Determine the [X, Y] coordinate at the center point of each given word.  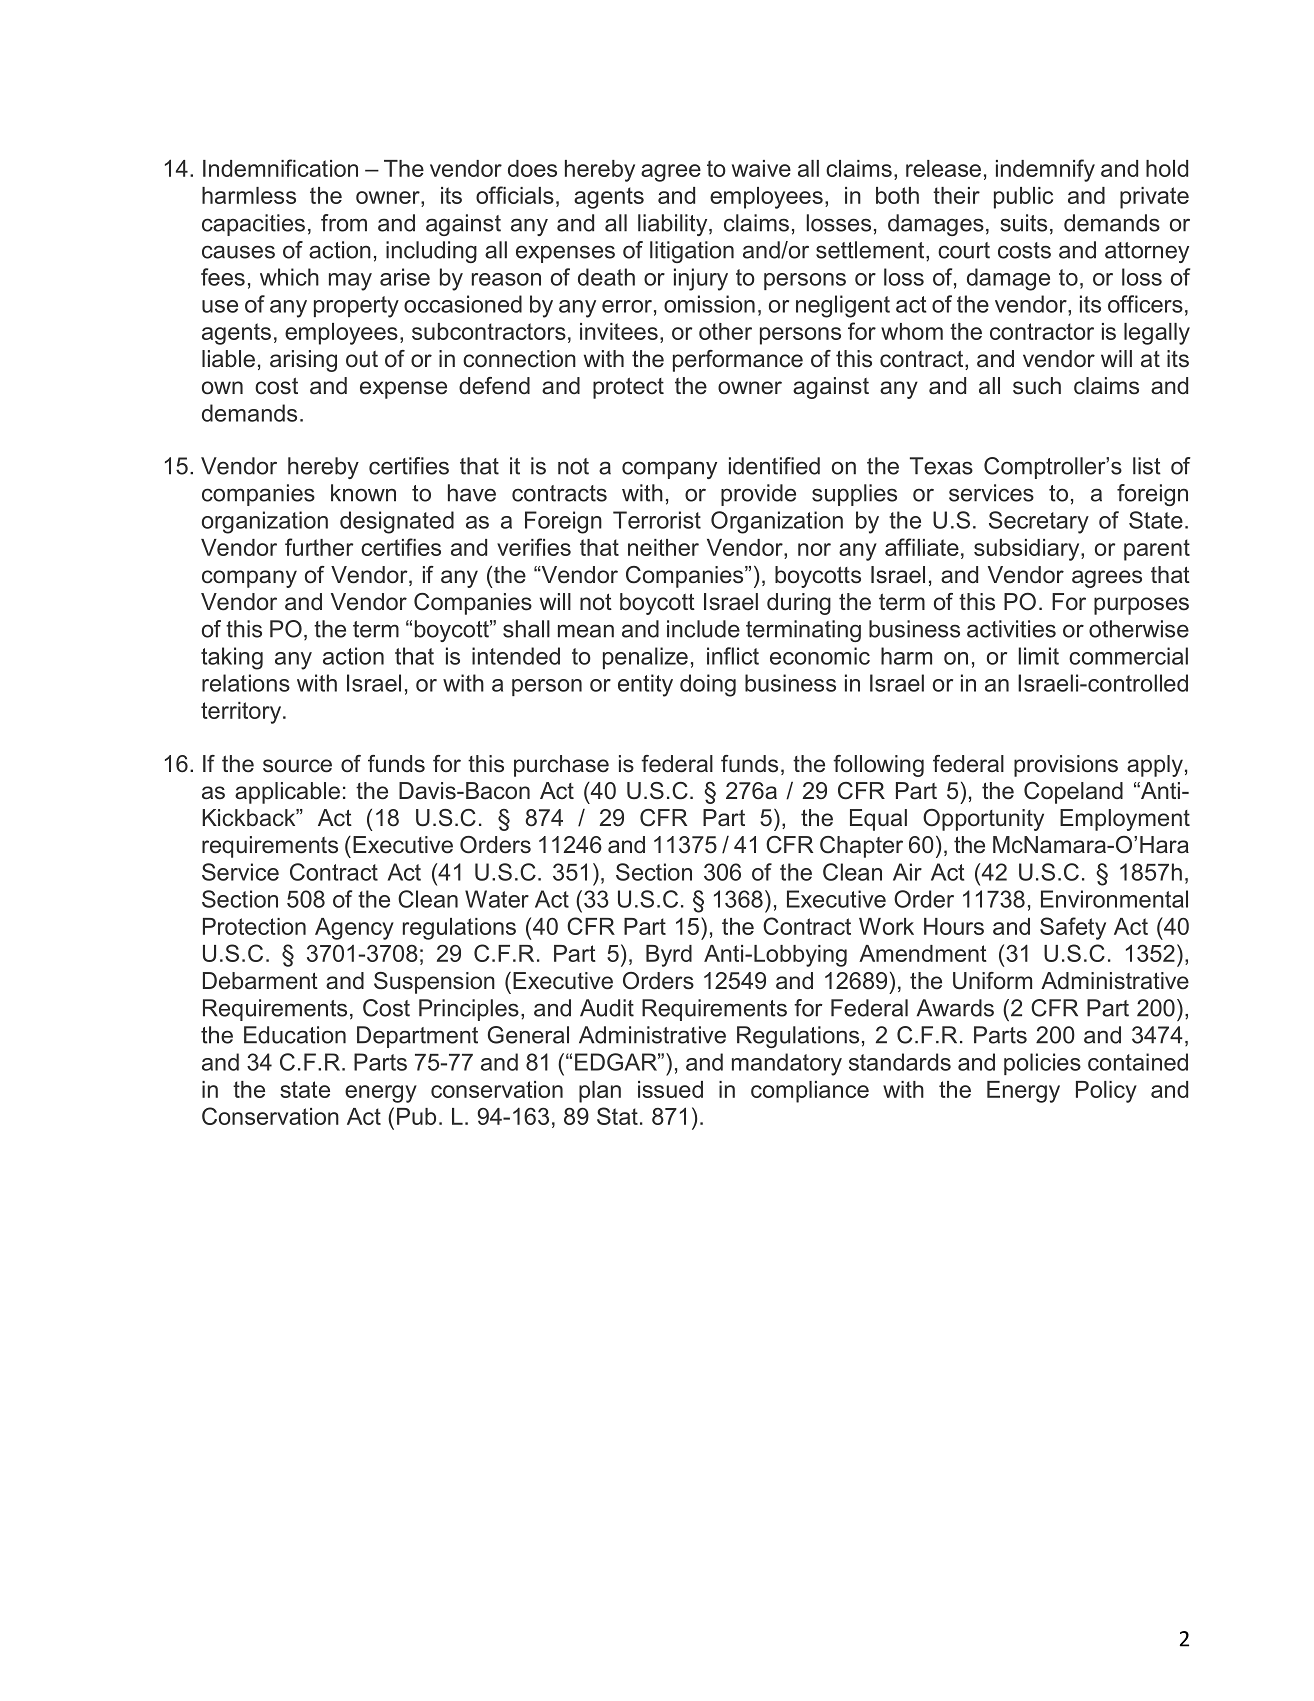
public [1023, 198]
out [362, 359]
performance [738, 361]
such [1037, 386]
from [344, 223]
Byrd [669, 956]
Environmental [1114, 899]
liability [674, 225]
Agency [354, 929]
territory [242, 713]
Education [295, 1035]
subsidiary [1028, 550]
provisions [1066, 766]
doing [708, 685]
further [319, 547]
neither [663, 547]
